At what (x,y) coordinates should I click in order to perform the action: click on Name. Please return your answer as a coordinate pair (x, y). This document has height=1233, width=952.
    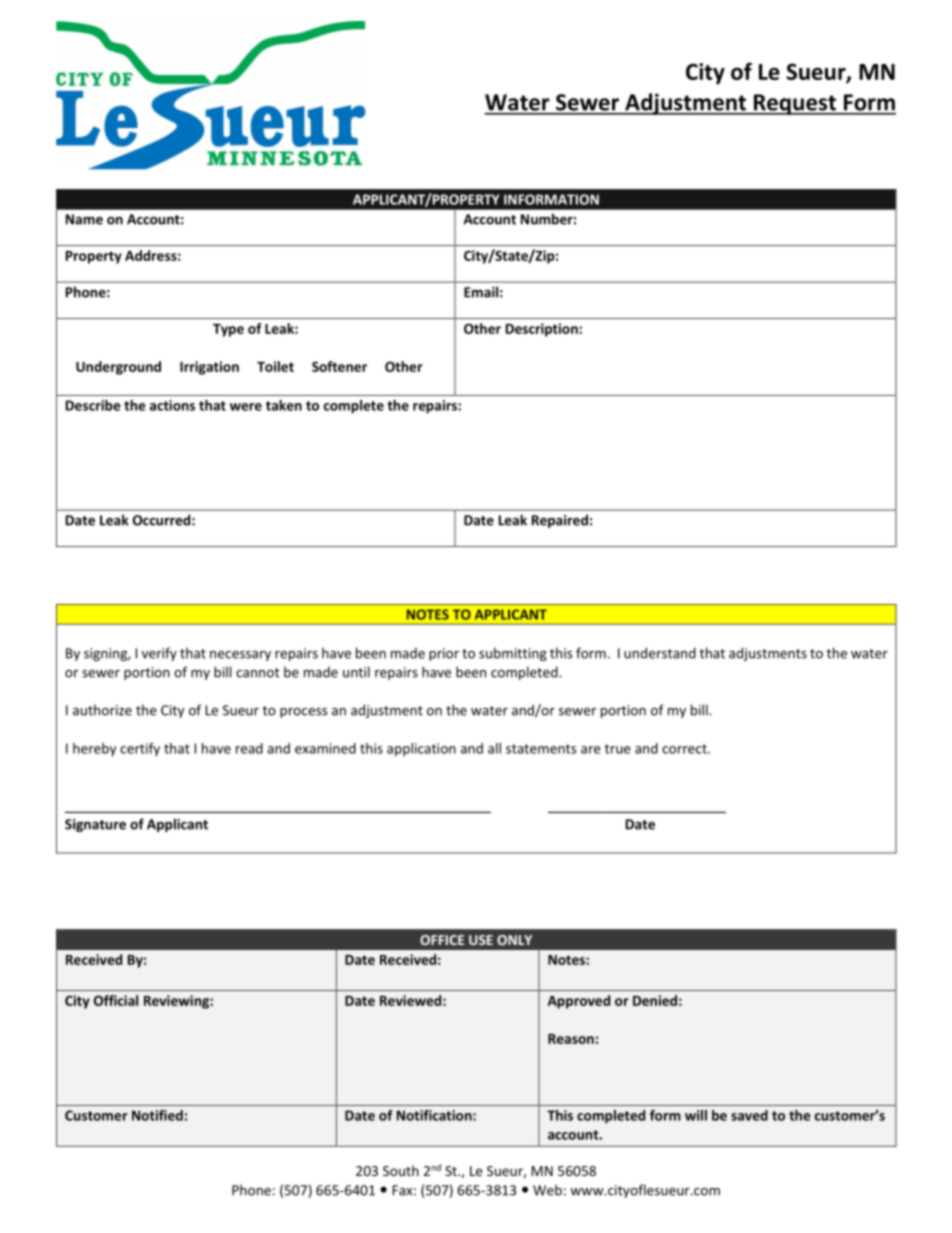
    Looking at the image, I should click on (84, 219).
